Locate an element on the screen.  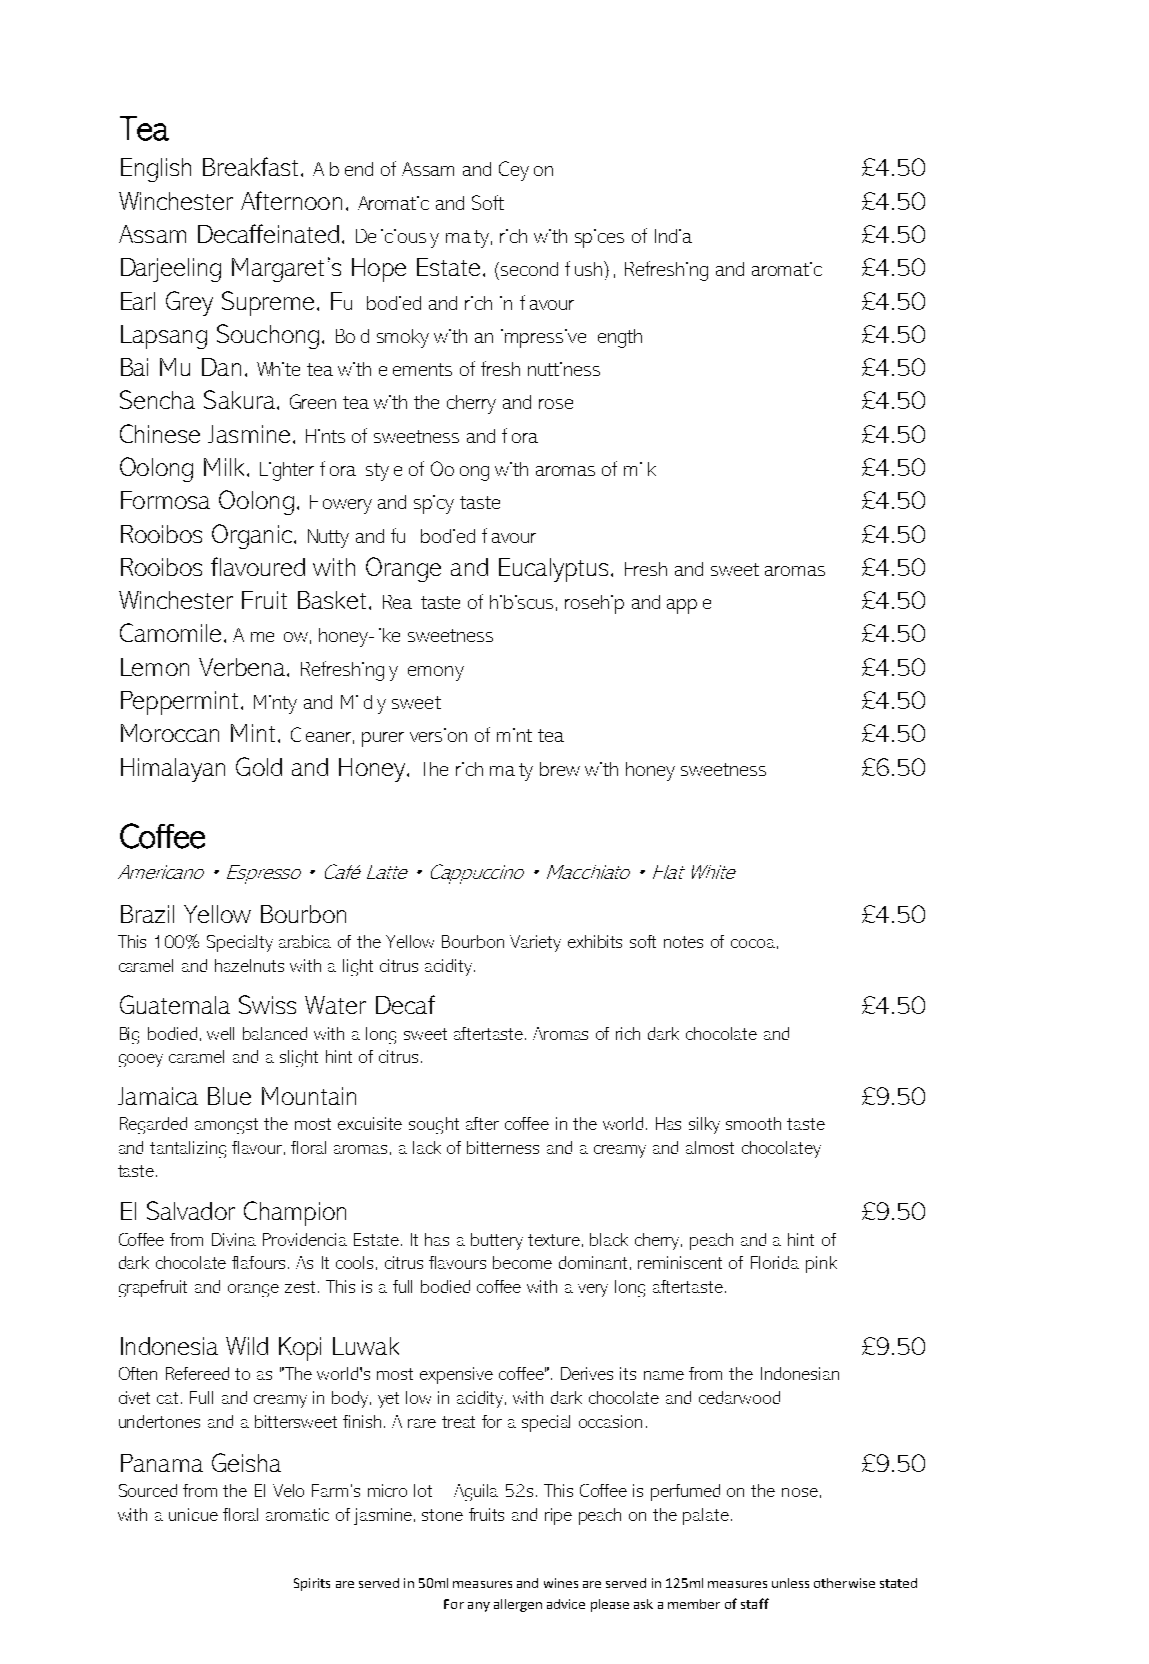
Ceylon is located at coordinates (526, 171).
